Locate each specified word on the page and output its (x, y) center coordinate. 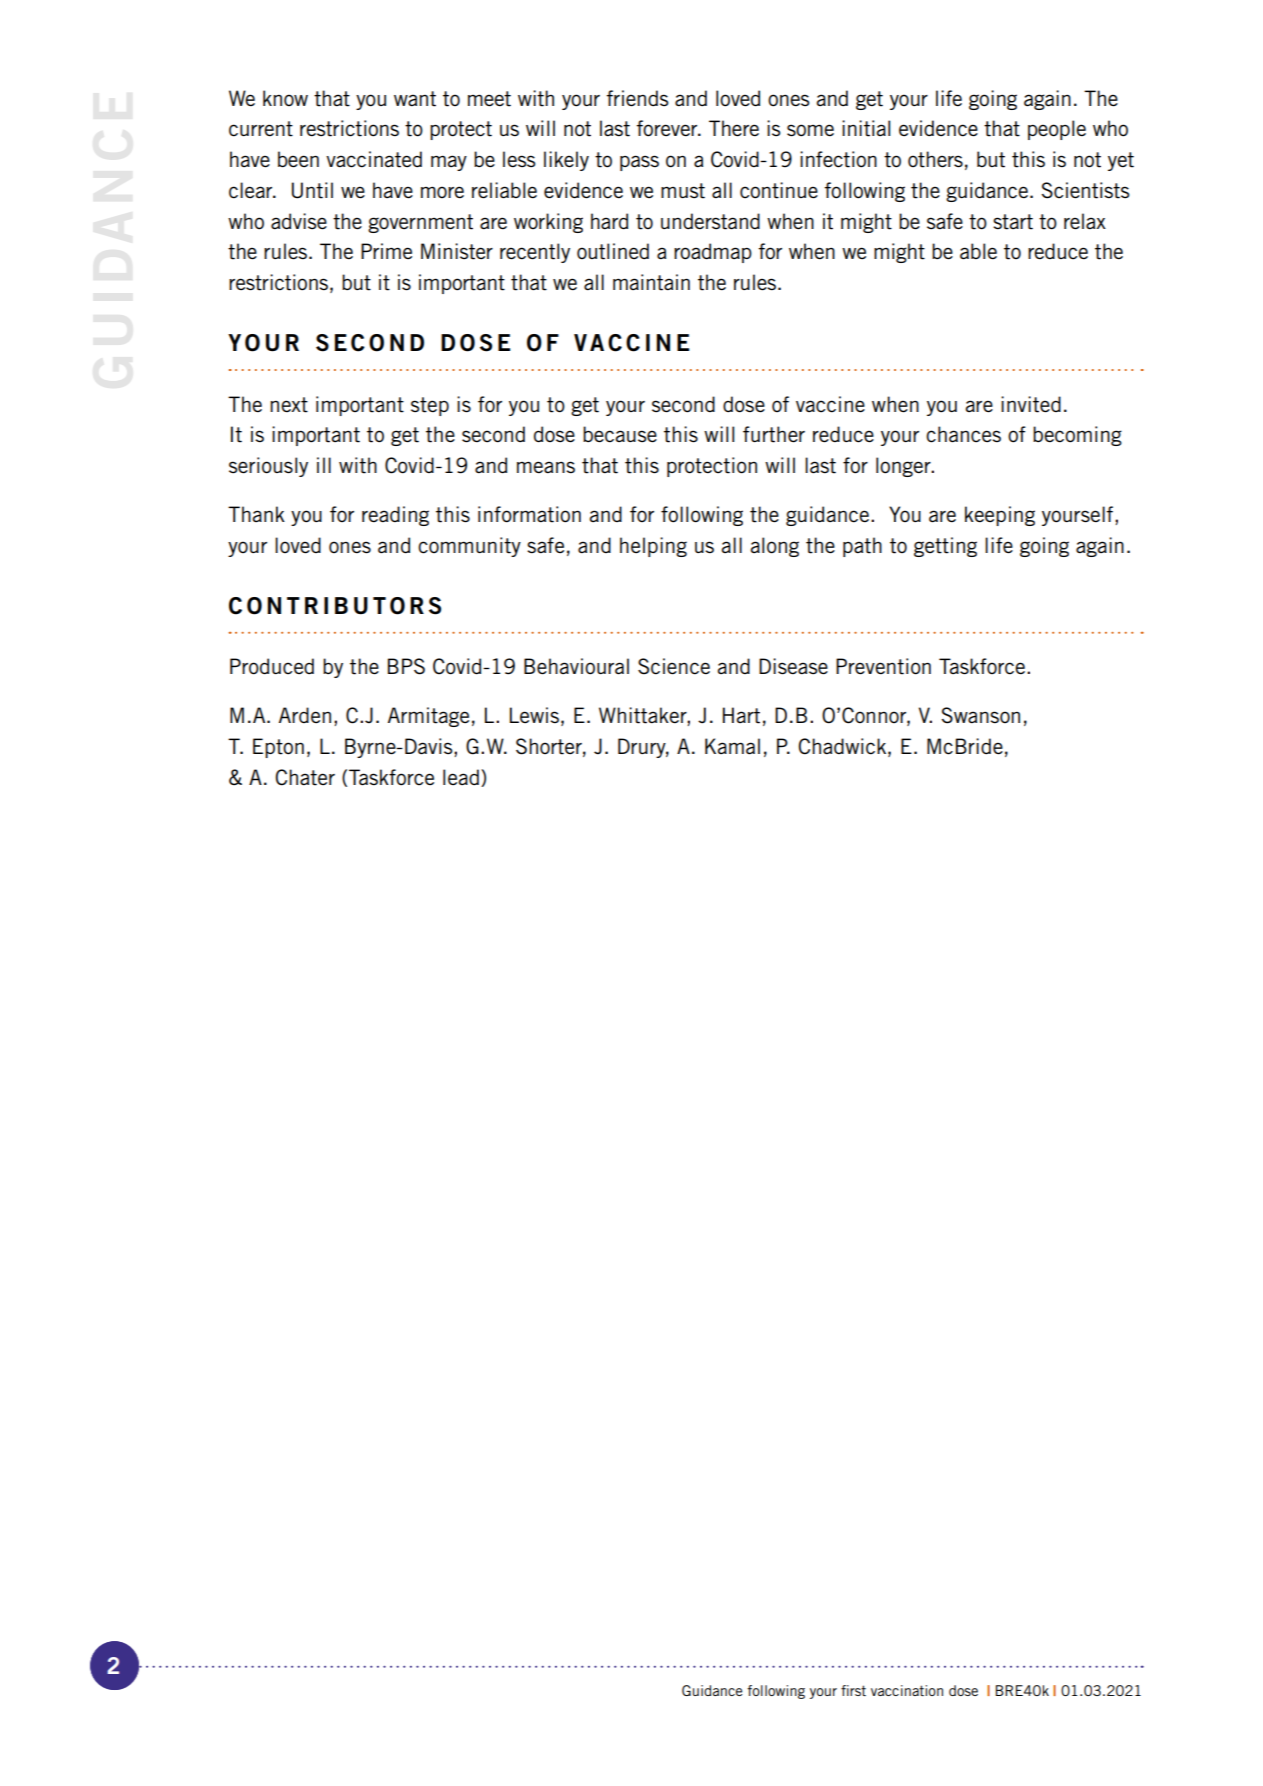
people (1057, 130)
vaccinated (374, 159)
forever (668, 128)
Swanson (981, 715)
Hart (741, 715)
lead (461, 777)
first (853, 1690)
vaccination (907, 1690)
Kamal (732, 746)
